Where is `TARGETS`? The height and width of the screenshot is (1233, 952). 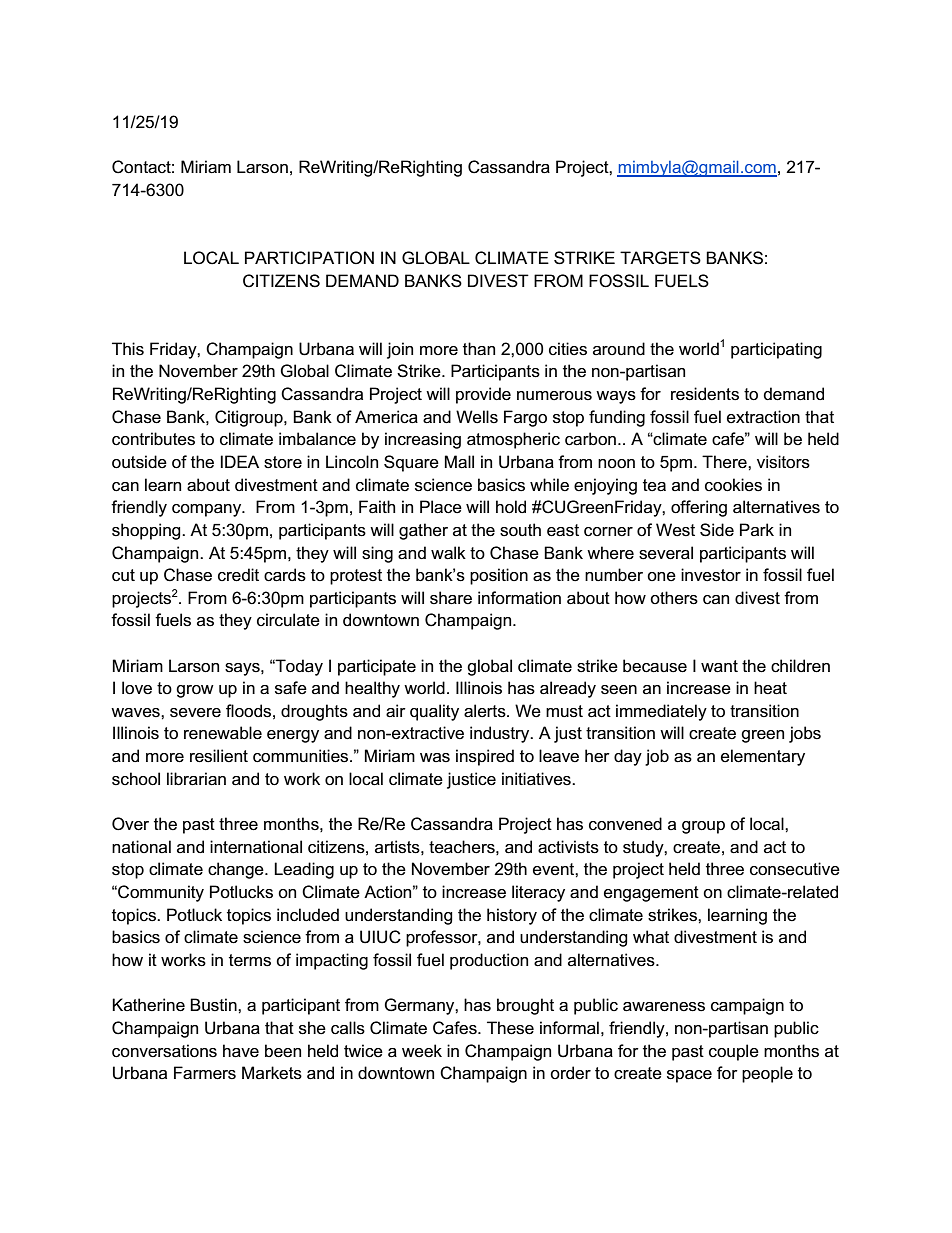
TARGETS is located at coordinates (660, 258).
